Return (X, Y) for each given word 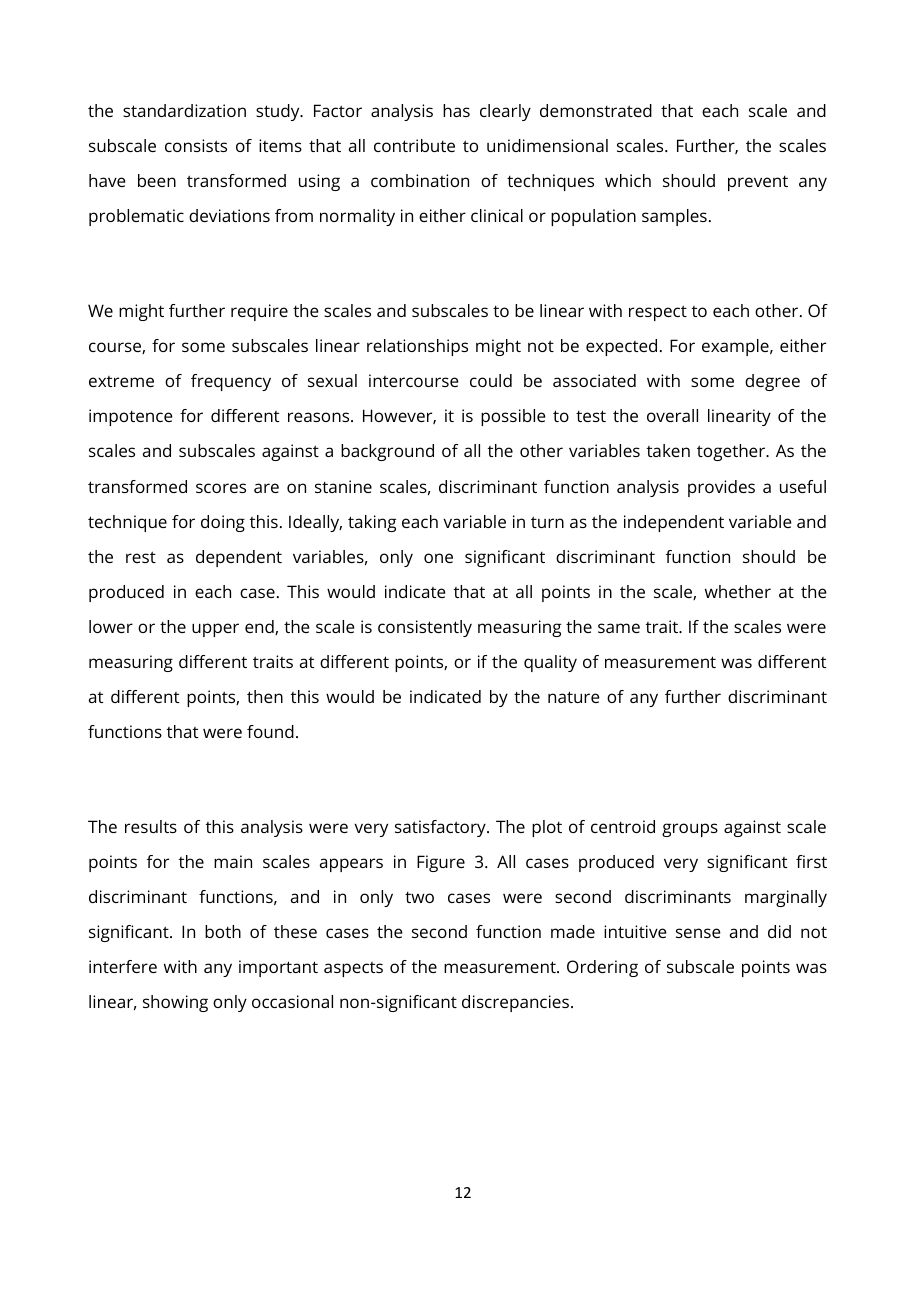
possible (513, 417)
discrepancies (515, 1003)
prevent (758, 183)
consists (196, 145)
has (456, 110)
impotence (131, 417)
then (265, 696)
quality (550, 663)
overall (672, 415)
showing (175, 1003)
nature (574, 697)
